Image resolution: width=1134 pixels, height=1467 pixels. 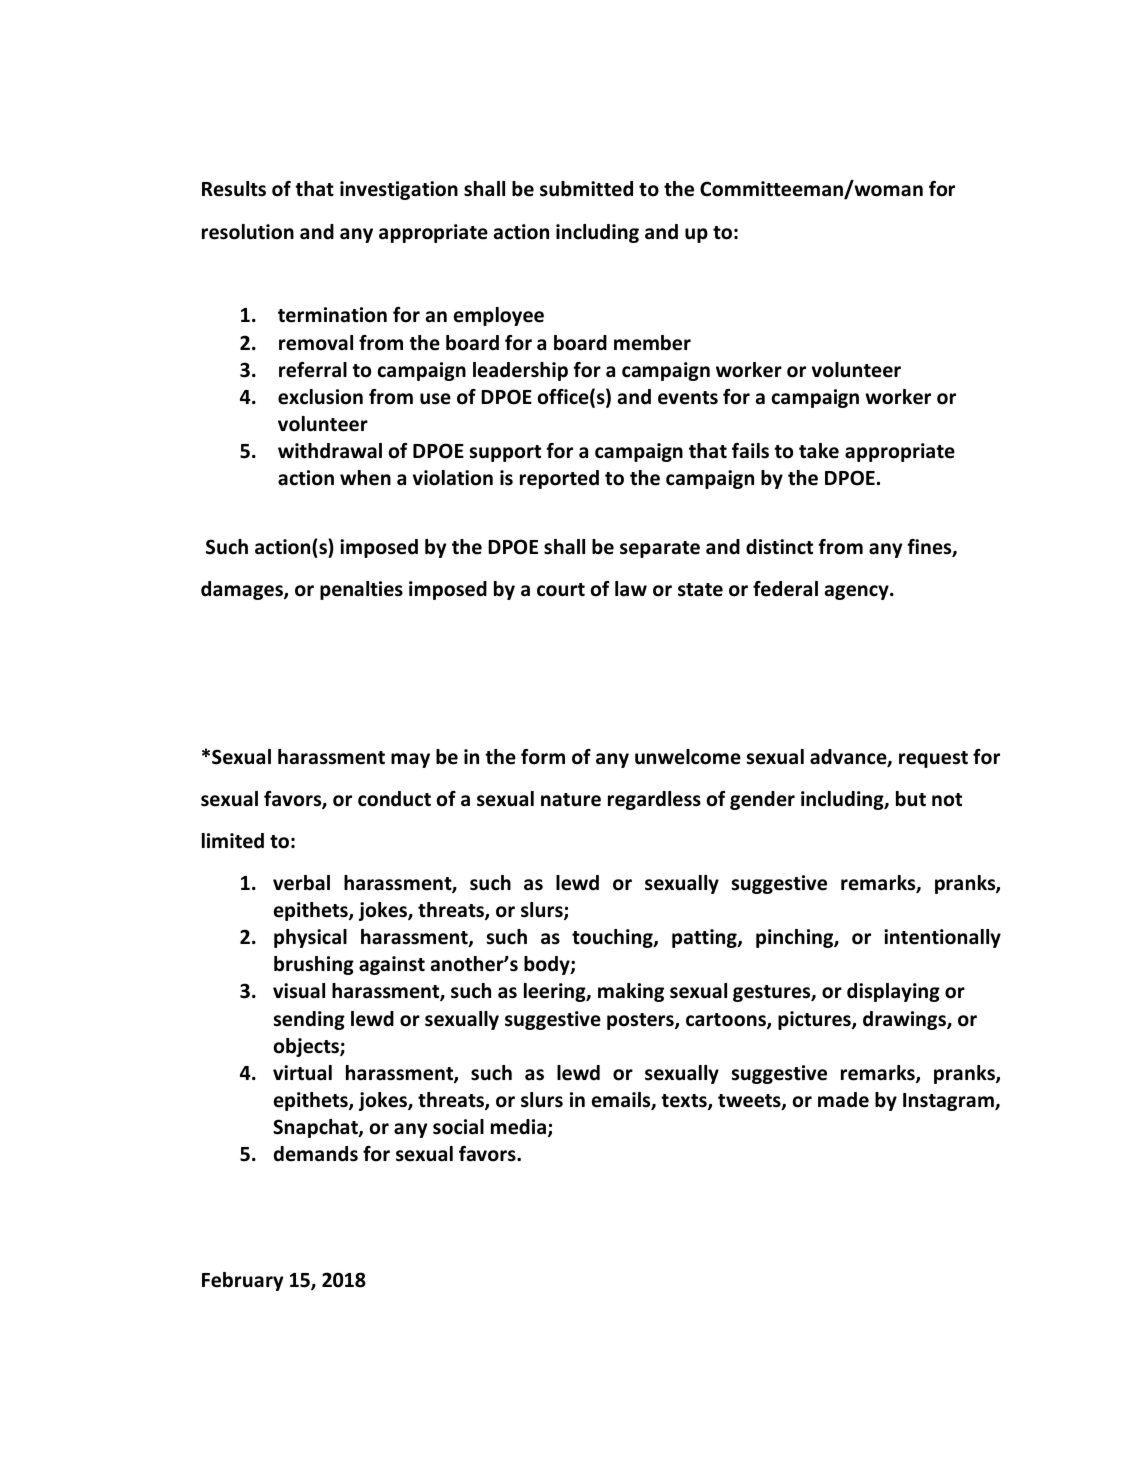 I want to click on nature, so click(x=571, y=800).
